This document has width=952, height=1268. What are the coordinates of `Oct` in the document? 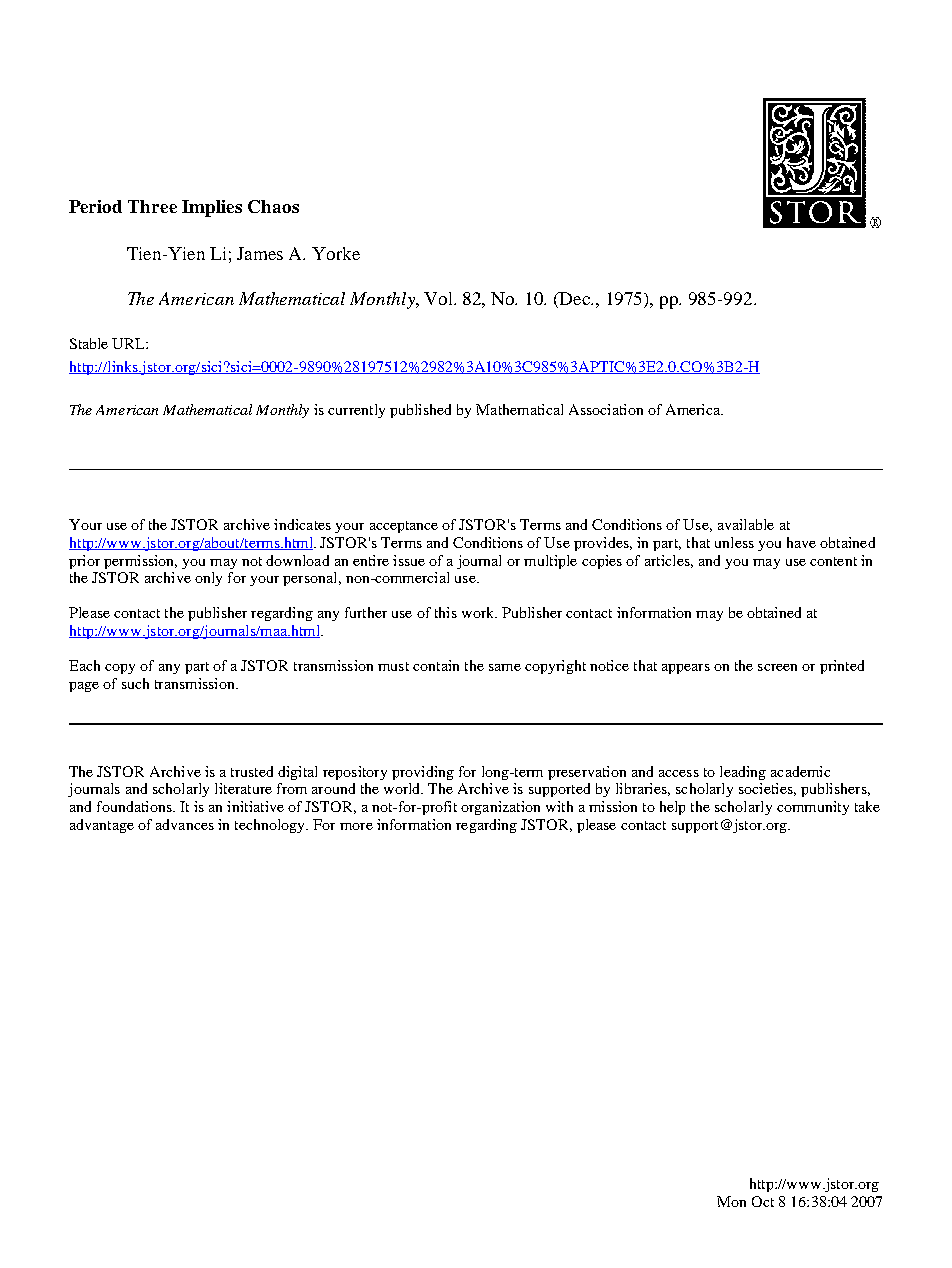 It's located at (763, 1201).
